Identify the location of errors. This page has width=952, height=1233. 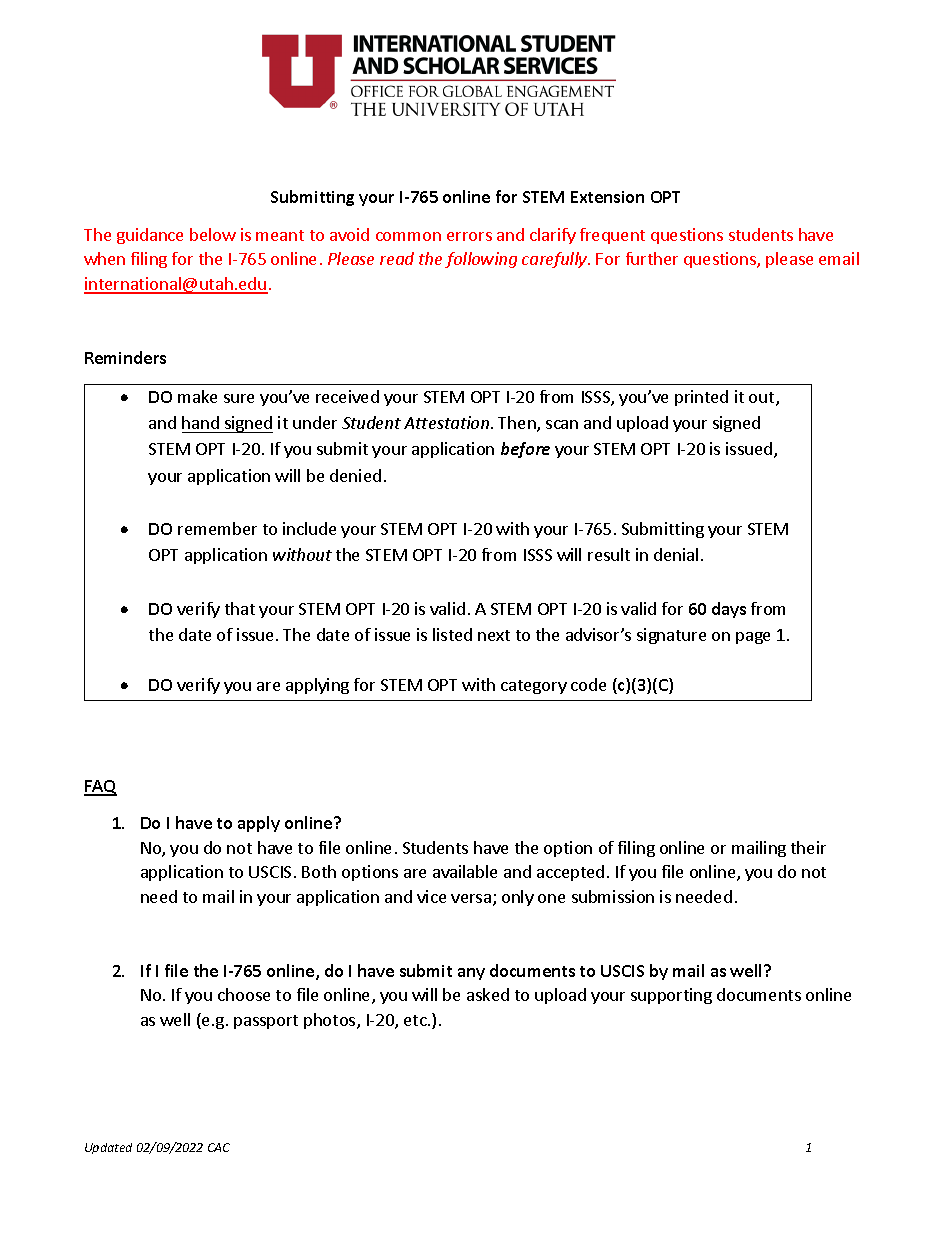
(469, 236).
